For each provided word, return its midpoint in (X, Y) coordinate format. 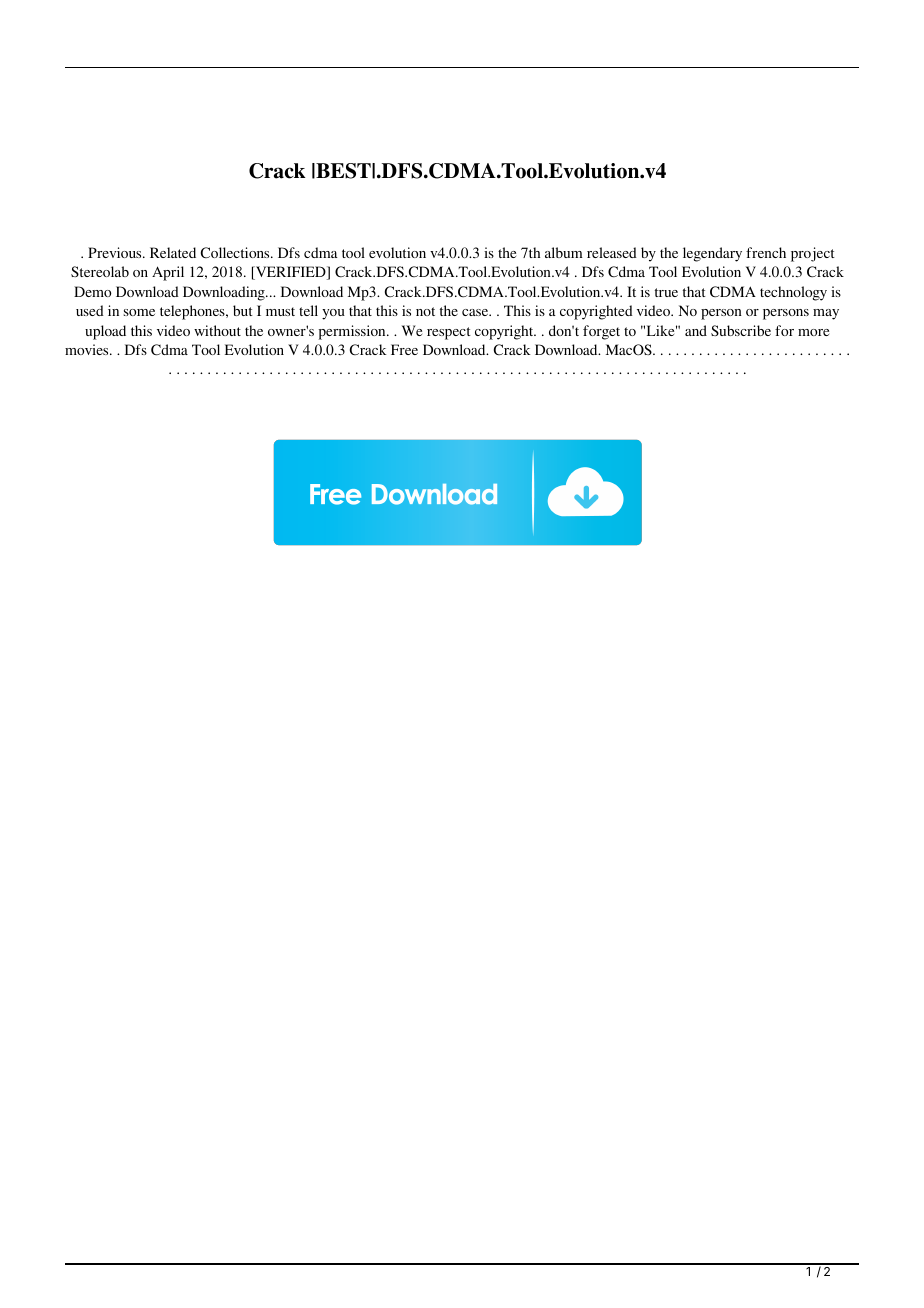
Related (173, 252)
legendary (712, 254)
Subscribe (741, 330)
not (425, 311)
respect (449, 333)
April (168, 273)
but (243, 310)
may (826, 314)
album (564, 252)
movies (88, 349)
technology (793, 293)
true (666, 292)
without (217, 330)
